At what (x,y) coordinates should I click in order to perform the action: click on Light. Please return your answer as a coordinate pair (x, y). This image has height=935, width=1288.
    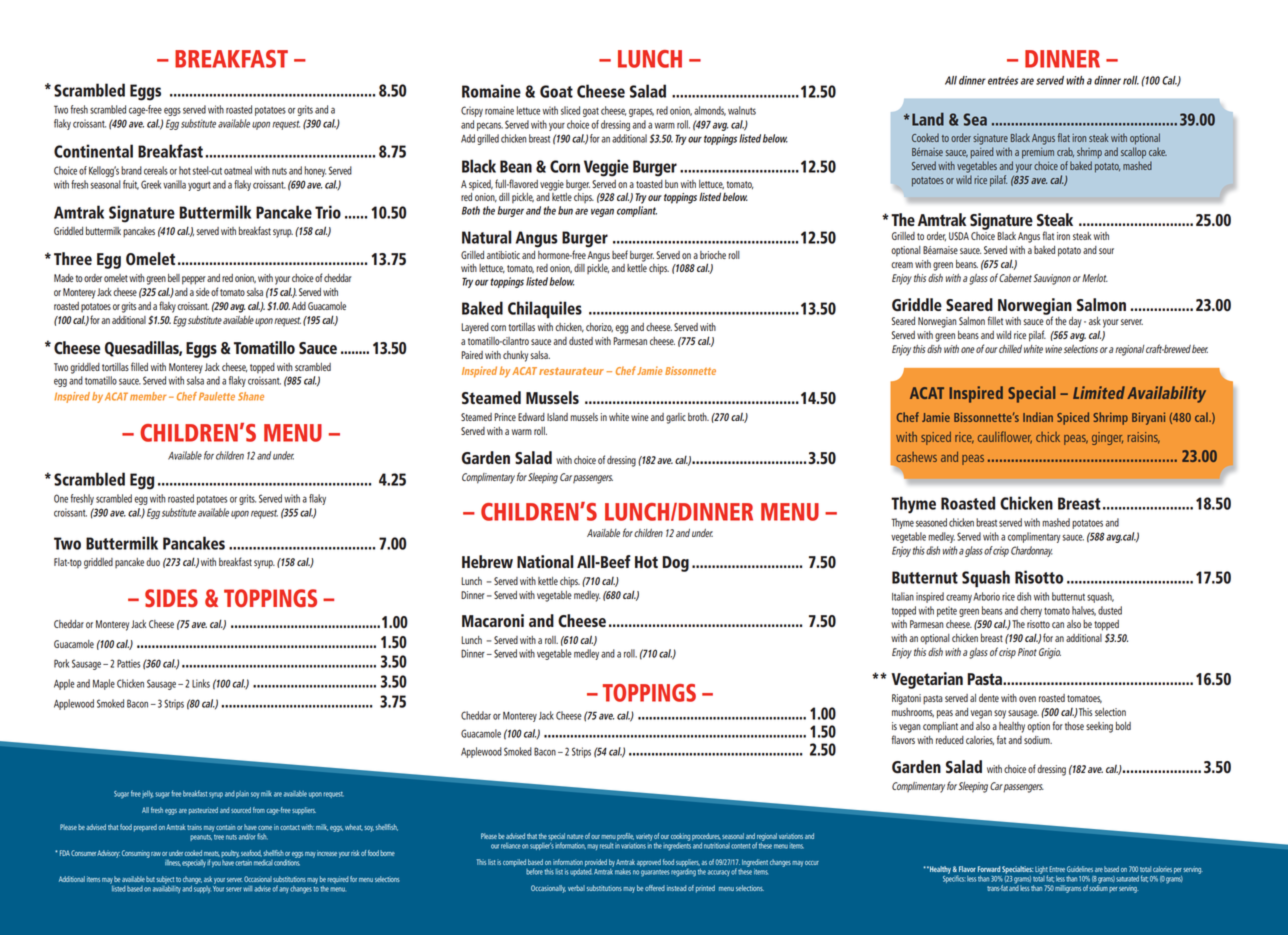
    Looking at the image, I should click on (1041, 871).
